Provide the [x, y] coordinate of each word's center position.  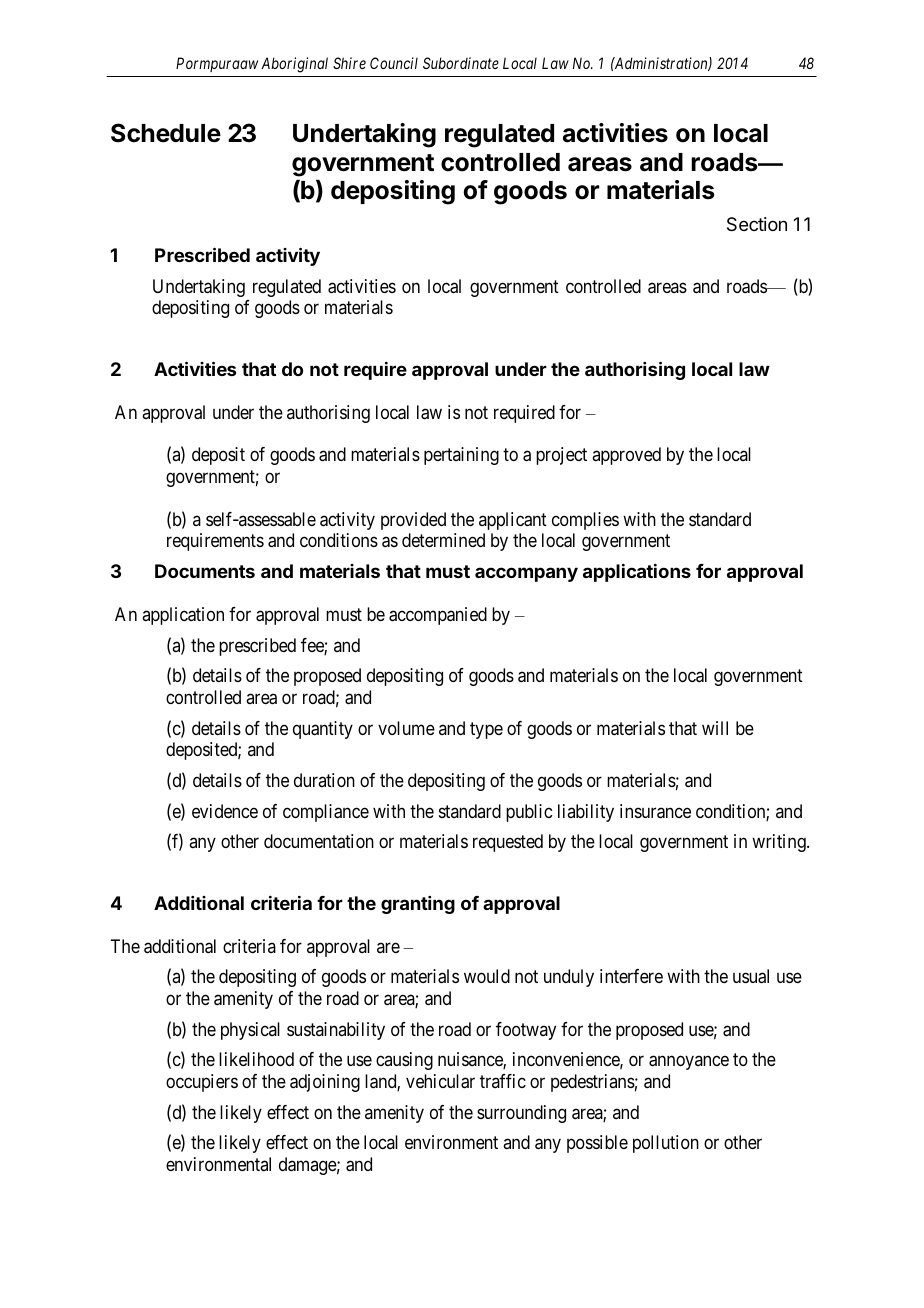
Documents [205, 571]
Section [757, 224]
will [715, 728]
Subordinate [461, 63]
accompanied [438, 616]
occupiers [202, 1083]
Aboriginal [294, 65]
